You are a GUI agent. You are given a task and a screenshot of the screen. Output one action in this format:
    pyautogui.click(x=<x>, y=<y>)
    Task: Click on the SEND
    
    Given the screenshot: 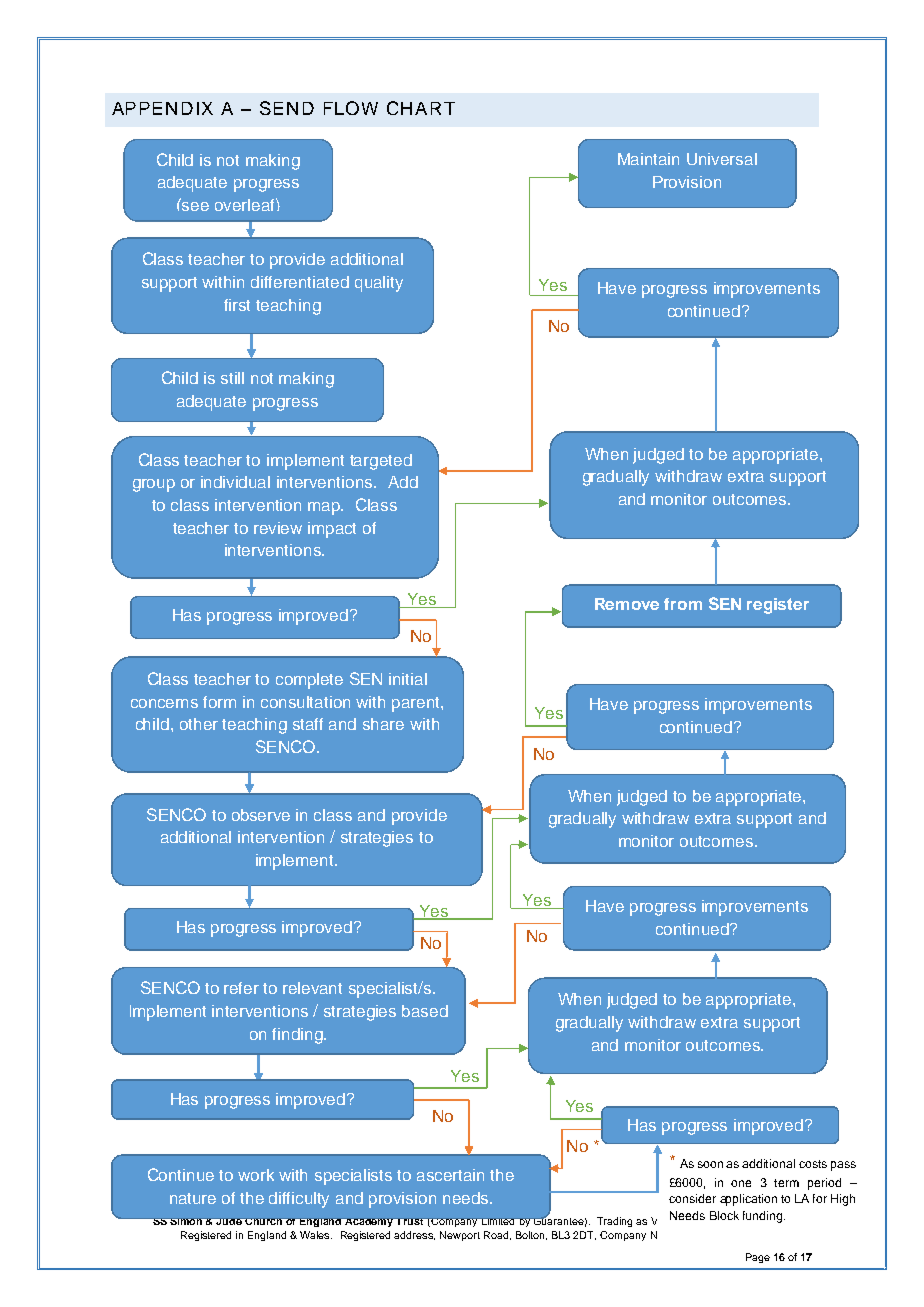 What is the action you would take?
    pyautogui.click(x=287, y=108)
